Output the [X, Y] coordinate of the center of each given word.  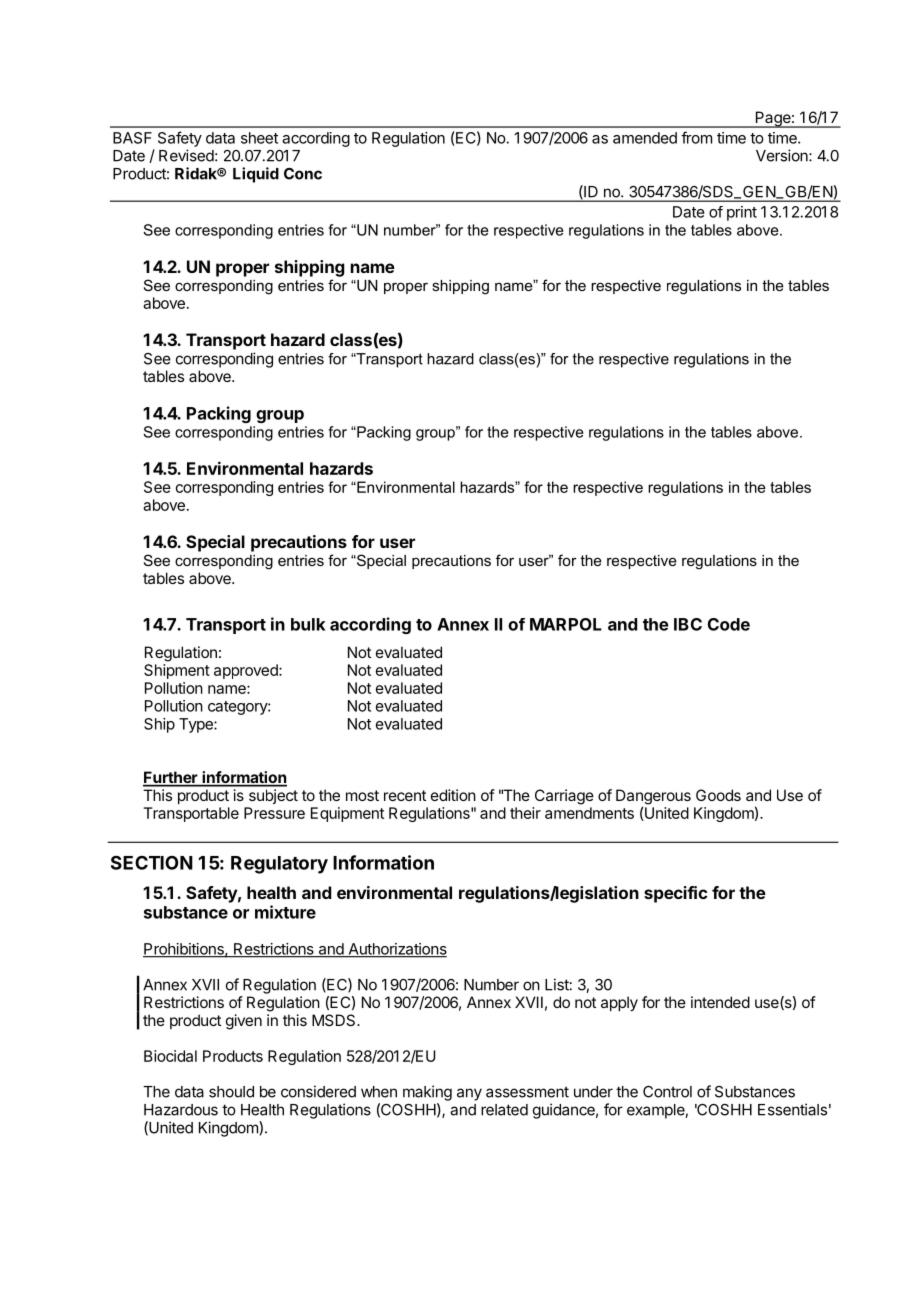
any [469, 1094]
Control [667, 1092]
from [696, 137]
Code [729, 624]
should [231, 1092]
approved [247, 671]
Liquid [256, 175]
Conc [303, 174]
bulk [308, 624]
